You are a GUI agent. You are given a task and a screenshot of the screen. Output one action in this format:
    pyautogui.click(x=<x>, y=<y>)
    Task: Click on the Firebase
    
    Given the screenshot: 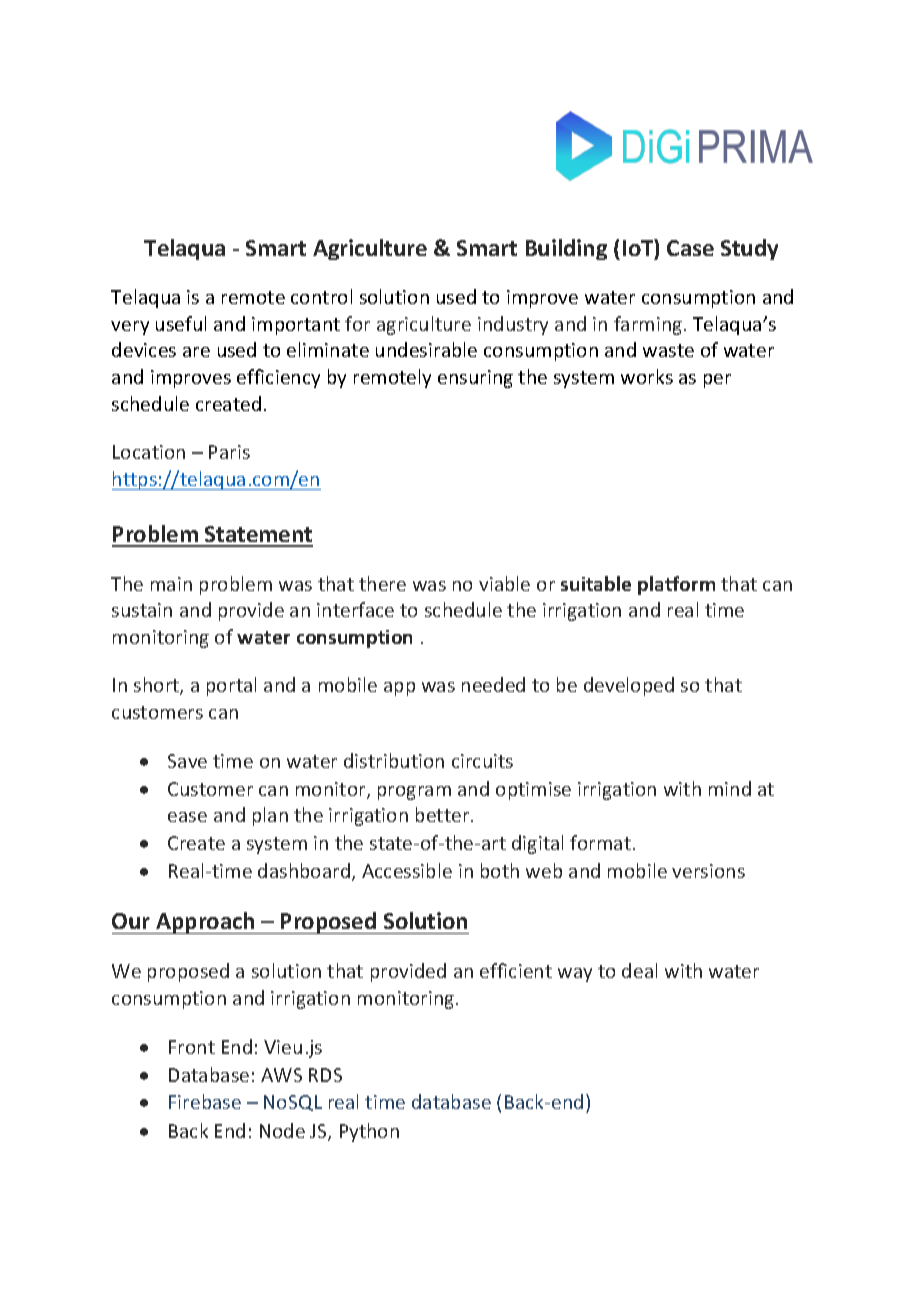 What is the action you would take?
    pyautogui.click(x=205, y=1101)
